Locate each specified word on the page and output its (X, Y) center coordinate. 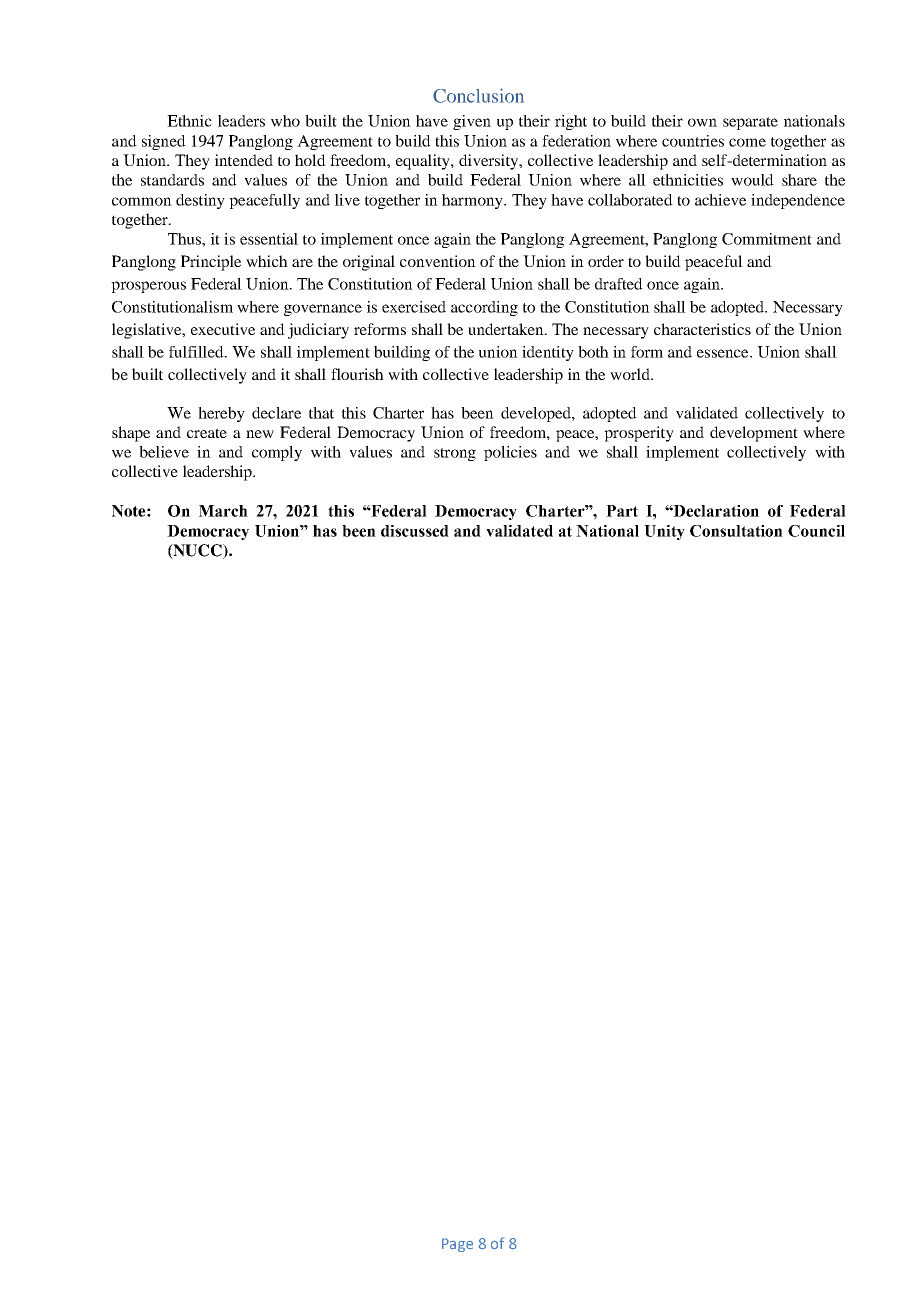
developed (537, 414)
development (754, 434)
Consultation (736, 531)
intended (244, 160)
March (223, 511)
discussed (415, 531)
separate (750, 123)
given (472, 122)
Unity (664, 532)
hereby (221, 414)
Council (816, 531)
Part (622, 511)
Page (457, 1245)
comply (277, 453)
